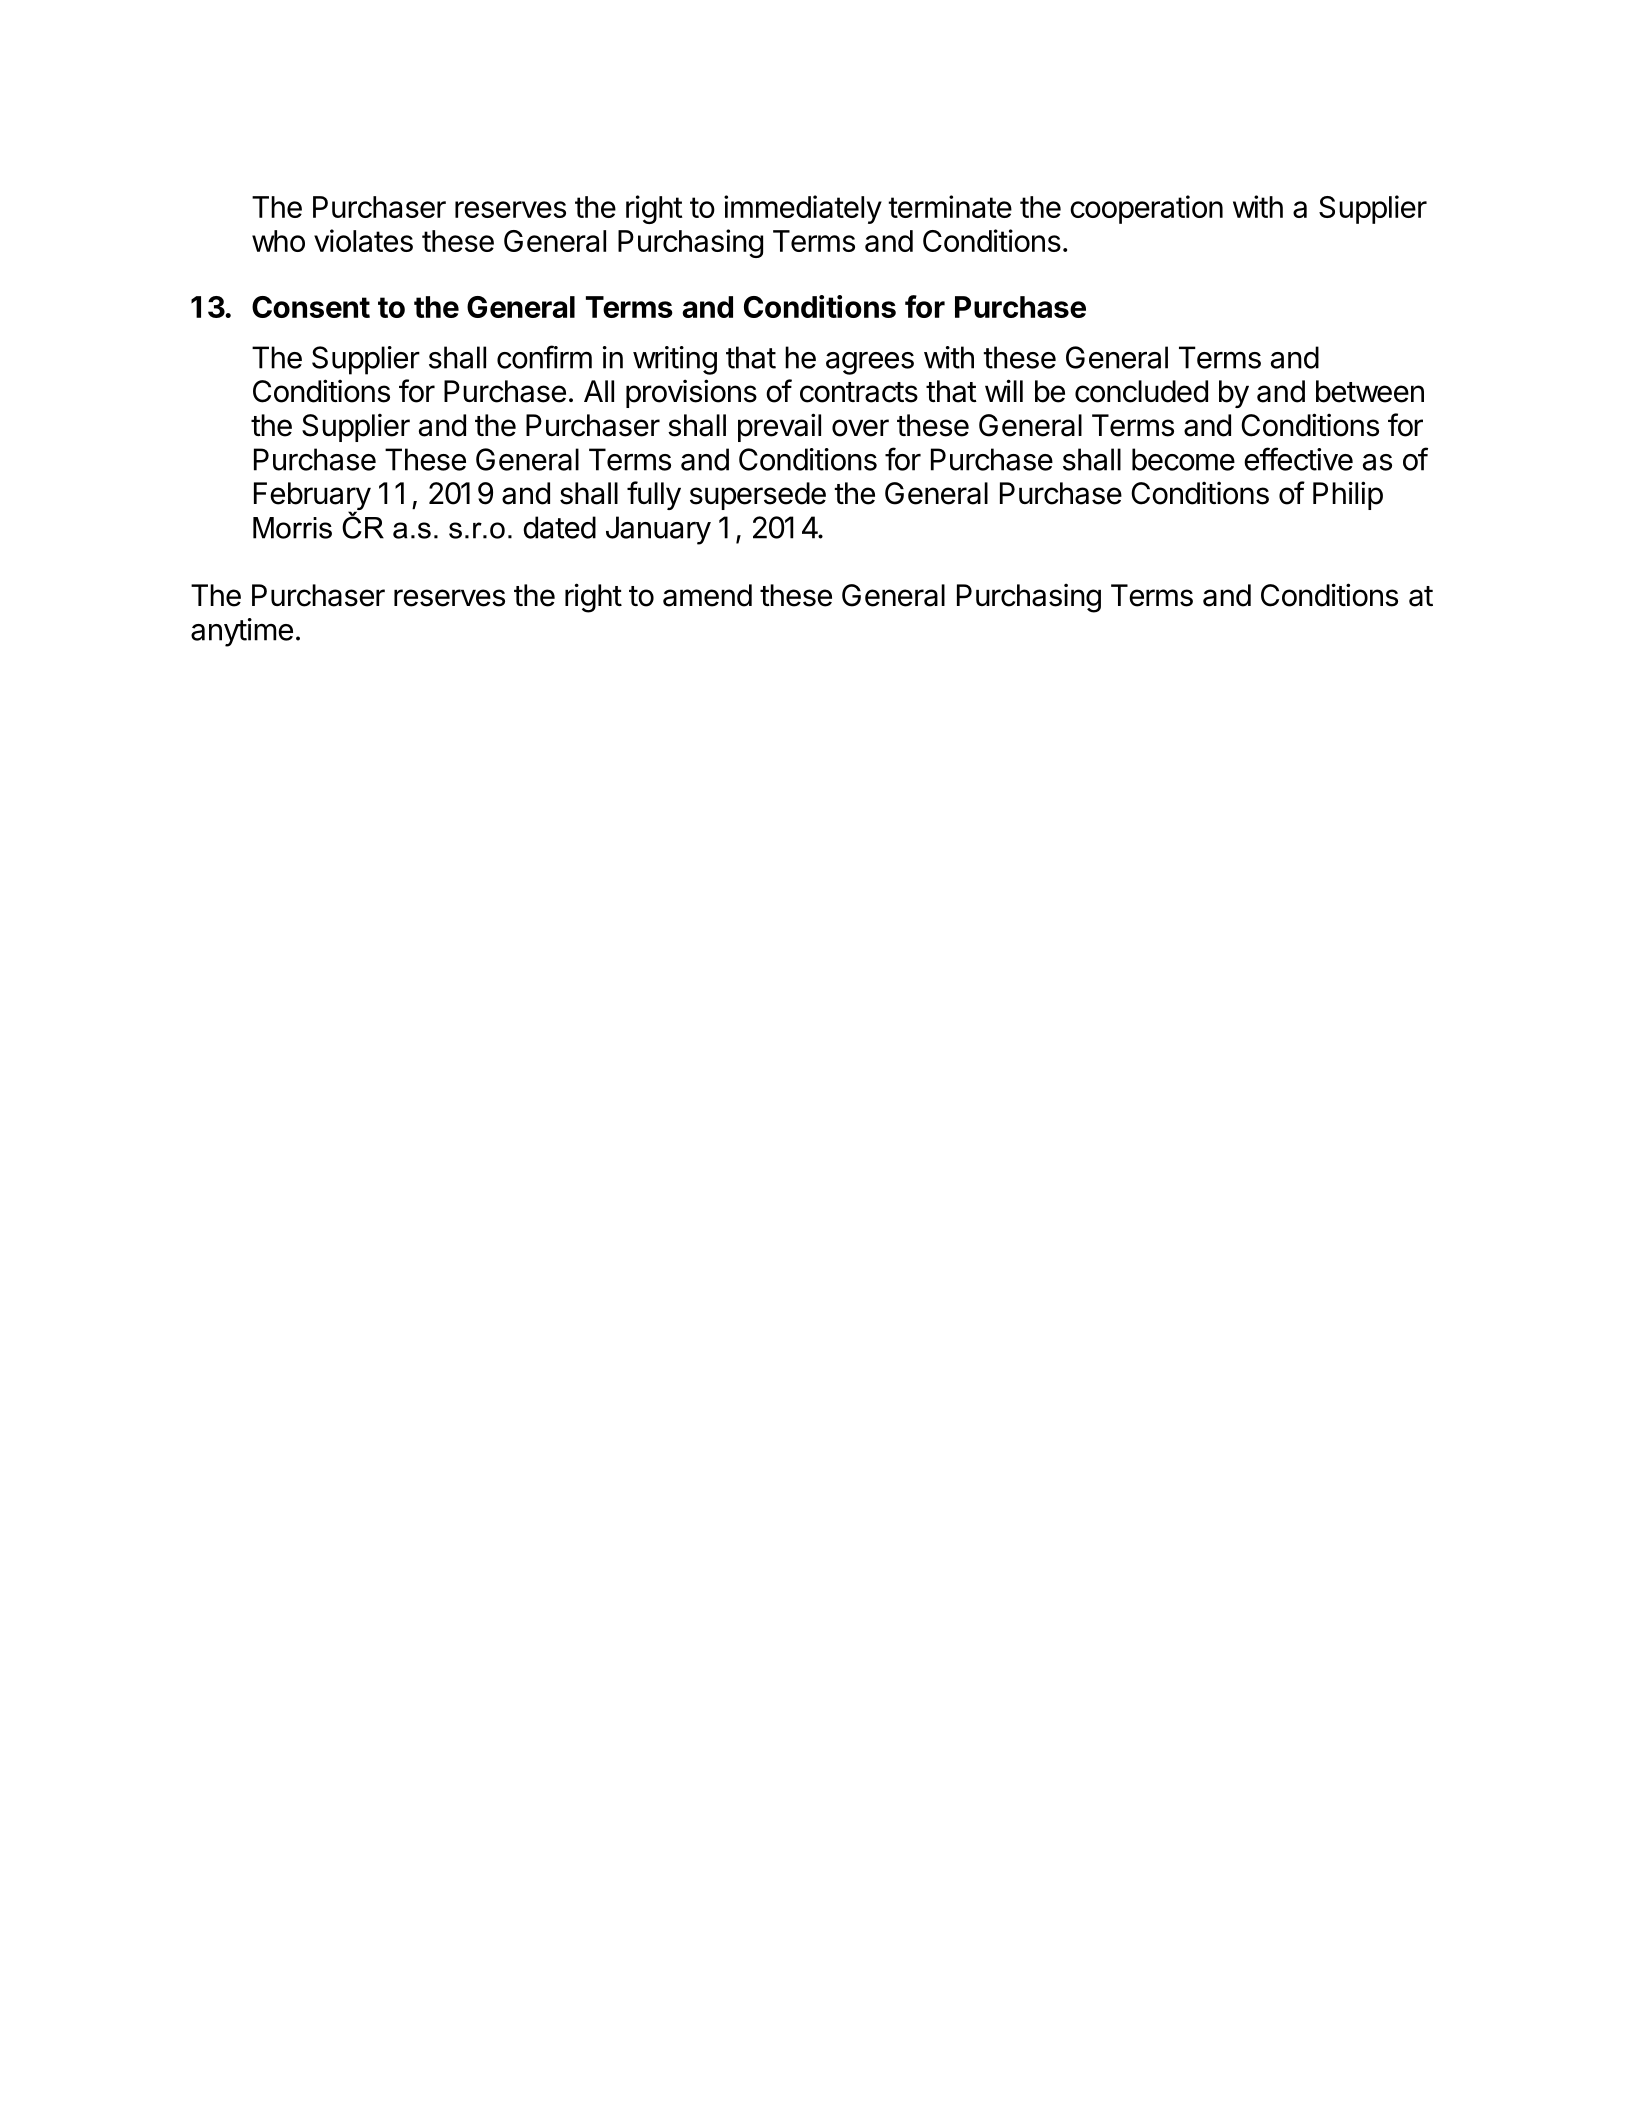 The width and height of the screenshot is (1644, 2128). Describe the element at coordinates (758, 496) in the screenshot. I see `supersede` at that location.
